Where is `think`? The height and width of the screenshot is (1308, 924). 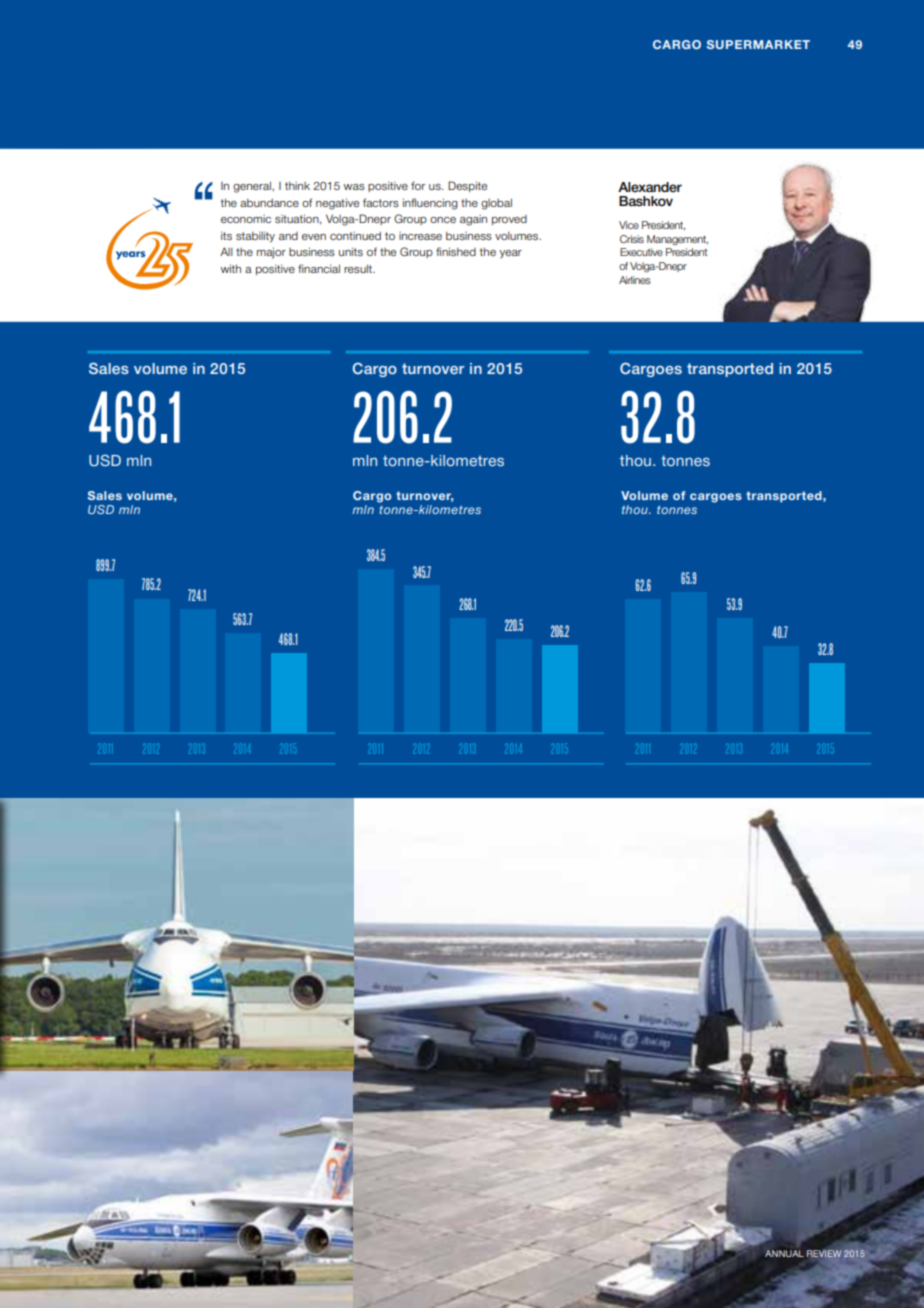
think is located at coordinates (297, 186).
